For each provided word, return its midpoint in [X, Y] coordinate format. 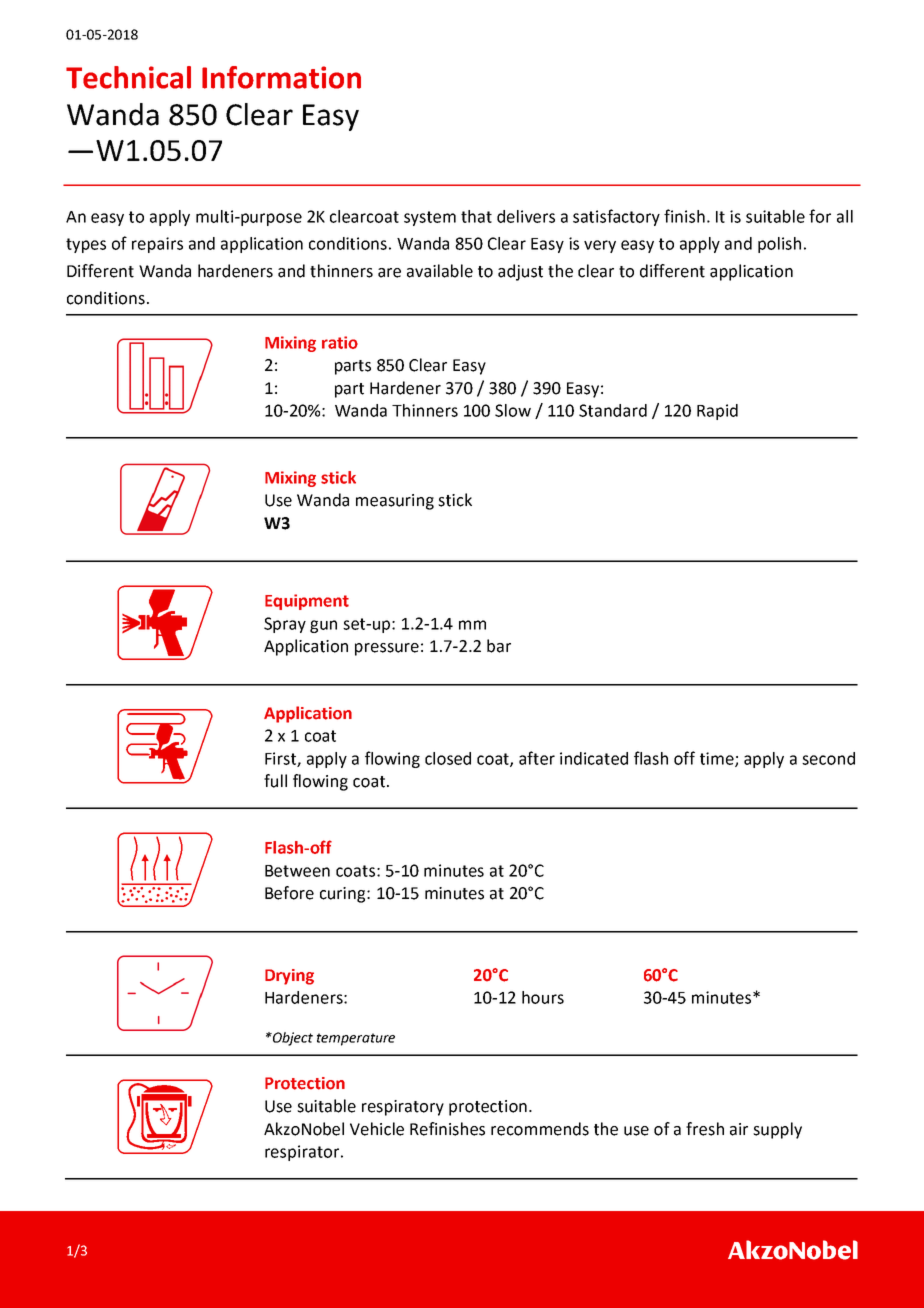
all [845, 216]
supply [777, 1130]
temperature [356, 1039]
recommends [540, 1129]
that [476, 216]
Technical [128, 77]
